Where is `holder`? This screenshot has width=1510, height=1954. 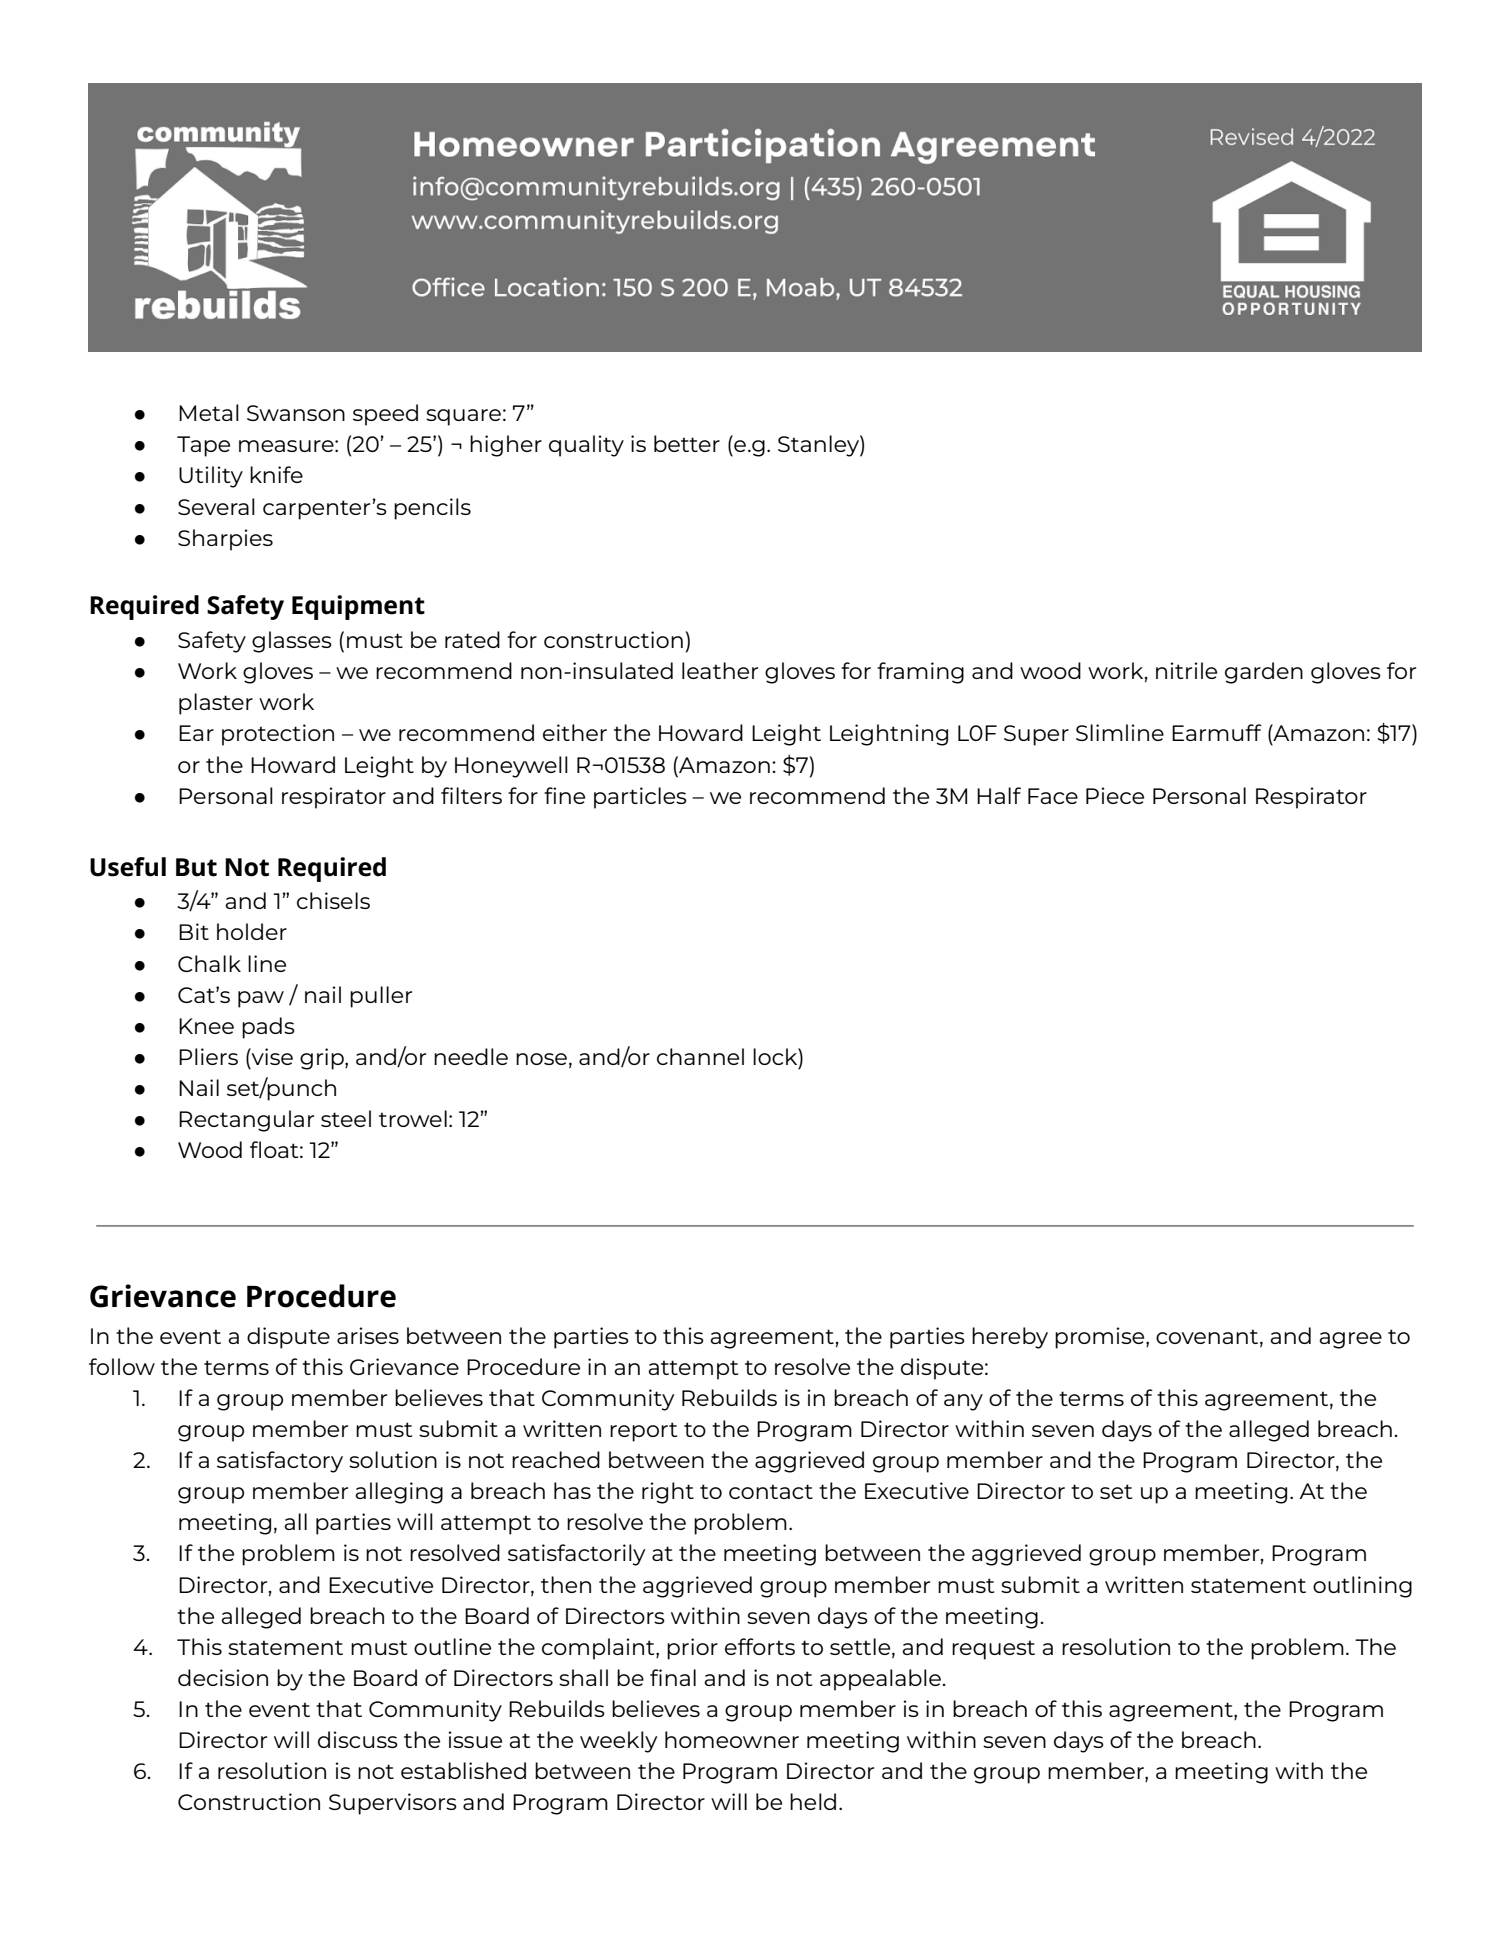
holder is located at coordinates (252, 931).
